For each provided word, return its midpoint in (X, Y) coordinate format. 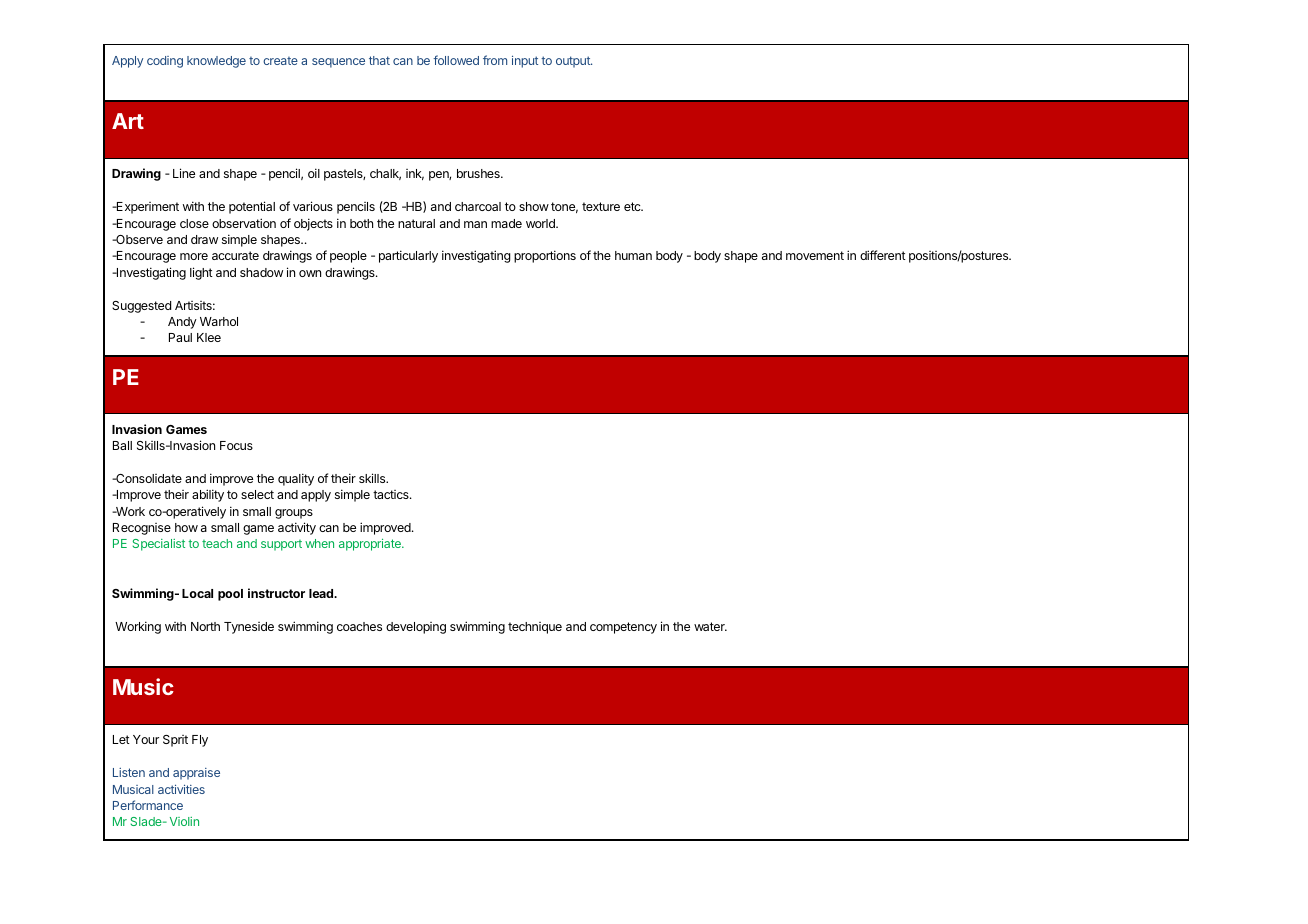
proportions (545, 256)
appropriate (371, 545)
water (710, 626)
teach (217, 543)
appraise (196, 774)
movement (815, 255)
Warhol (219, 321)
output (574, 62)
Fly (200, 741)
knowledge (216, 62)
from (495, 60)
